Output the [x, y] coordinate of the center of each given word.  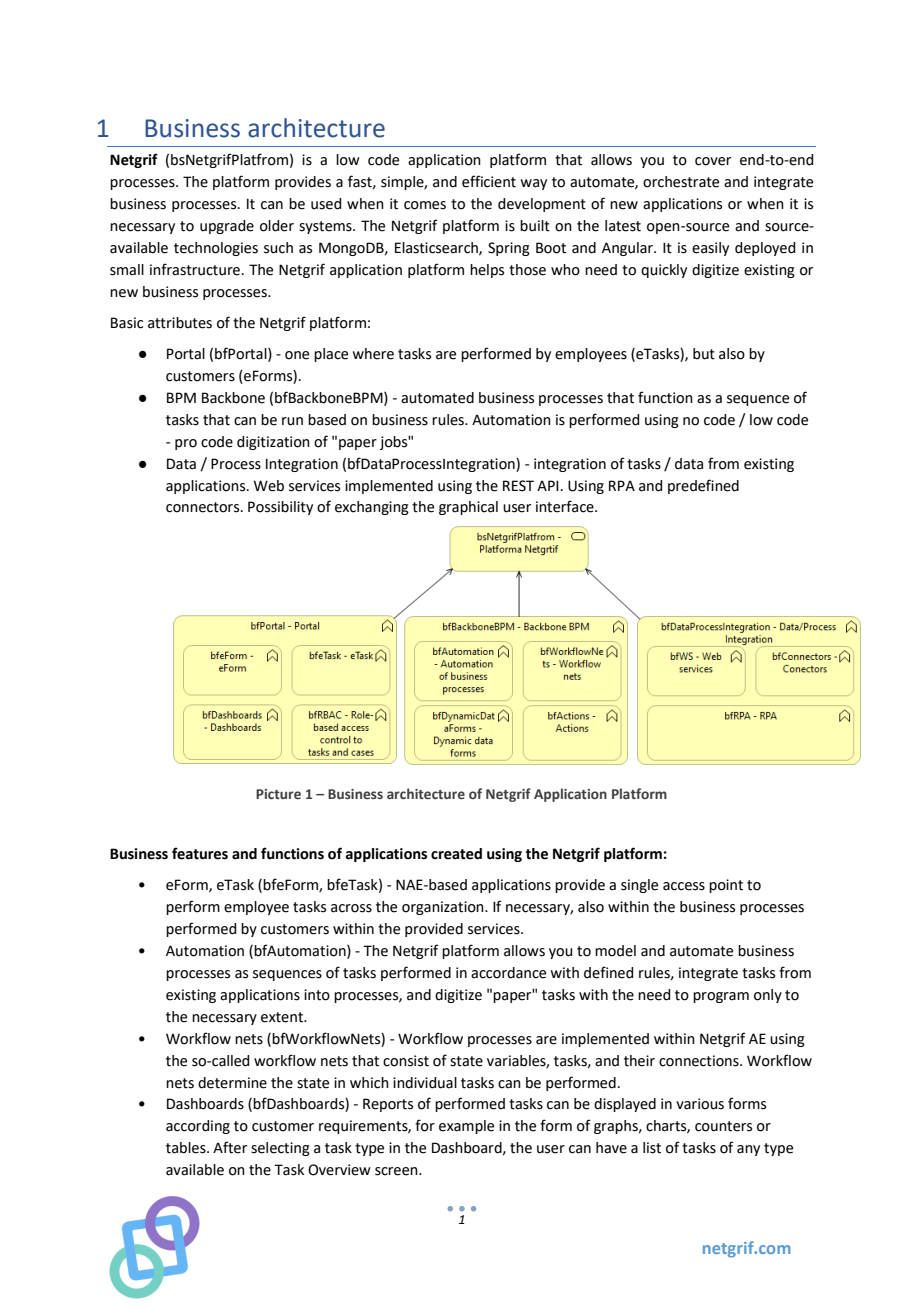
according [198, 1127]
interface [566, 506]
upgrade [227, 227]
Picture [278, 794]
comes [425, 205]
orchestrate [681, 182]
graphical [468, 508]
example [466, 1127]
